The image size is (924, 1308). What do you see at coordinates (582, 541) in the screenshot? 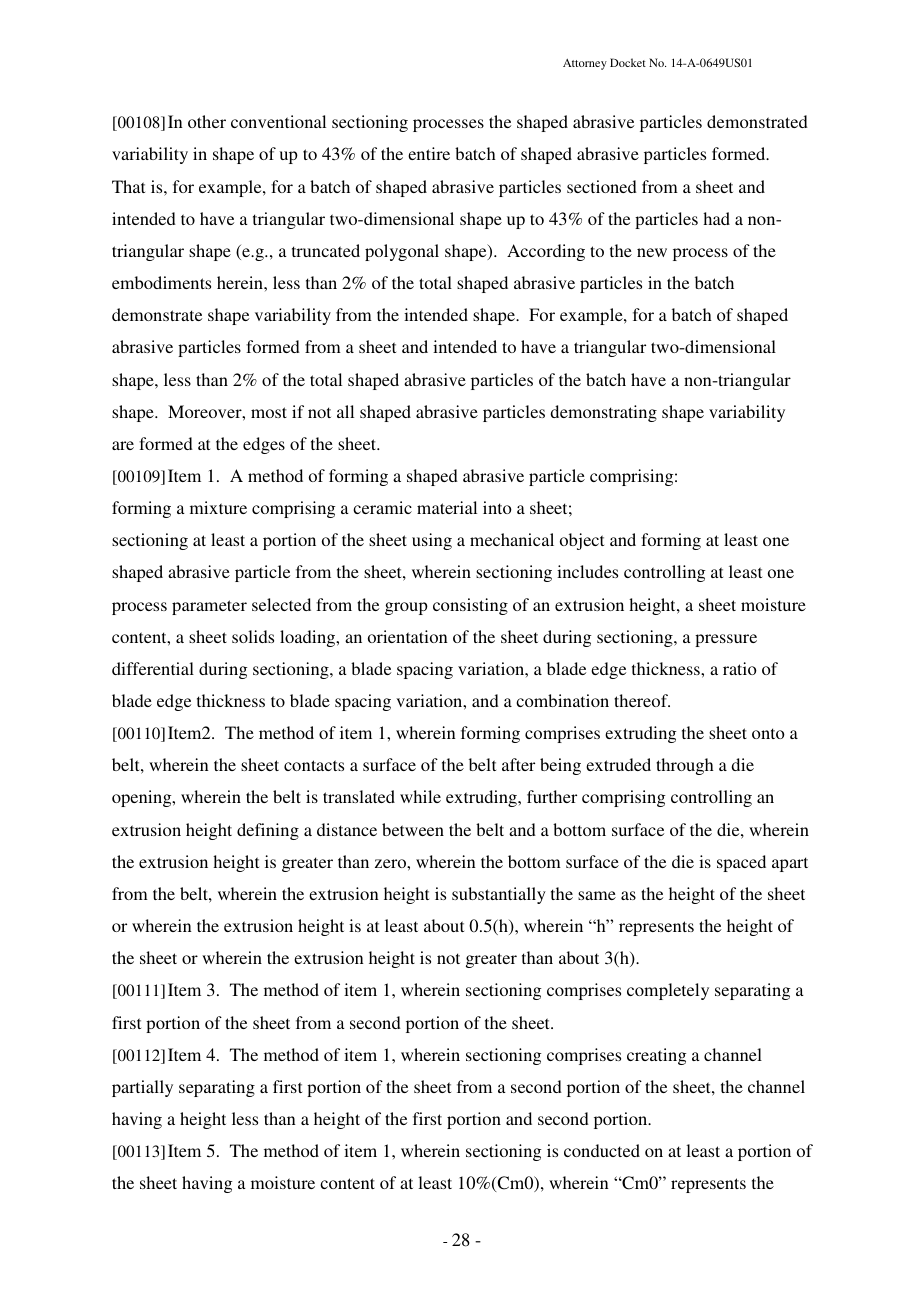
I see `object` at bounding box center [582, 541].
